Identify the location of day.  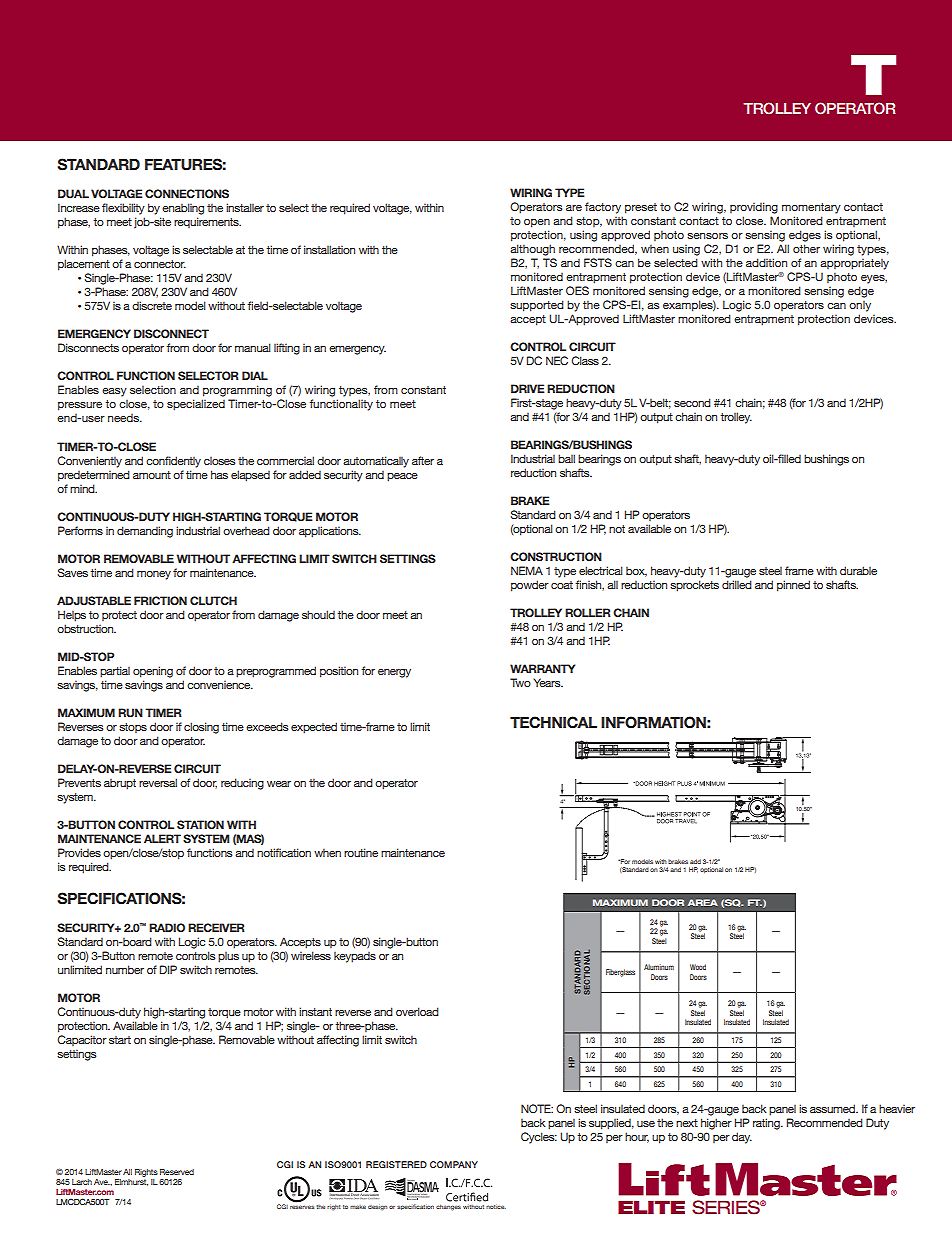
(742, 1138).
